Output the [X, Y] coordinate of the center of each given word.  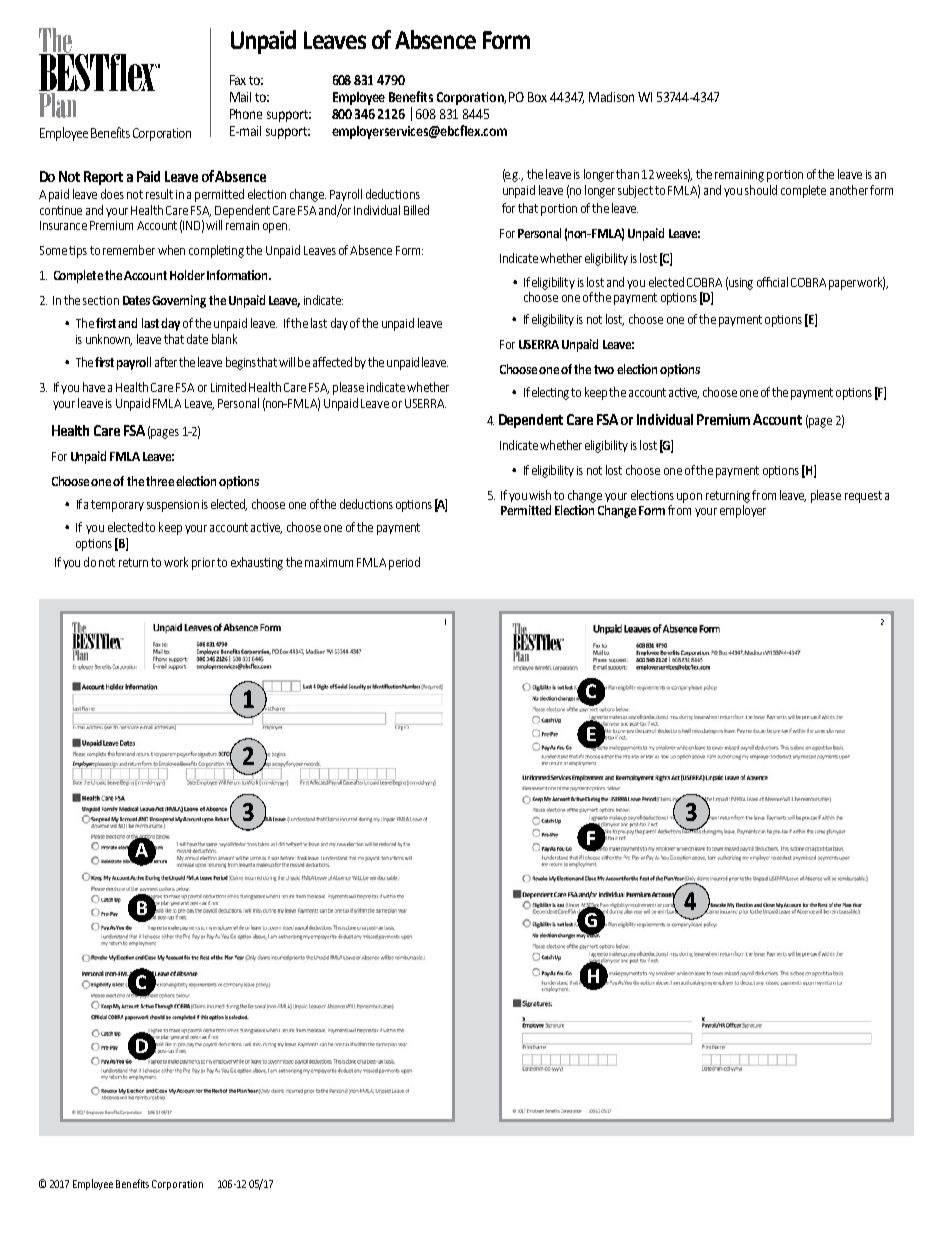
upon [689, 498]
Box [537, 97]
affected [332, 362]
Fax [238, 80]
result [159, 194]
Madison [611, 97]
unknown [109, 340]
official [772, 282]
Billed [416, 210]
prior [203, 564]
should [761, 190]
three [160, 481]
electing [550, 393]
